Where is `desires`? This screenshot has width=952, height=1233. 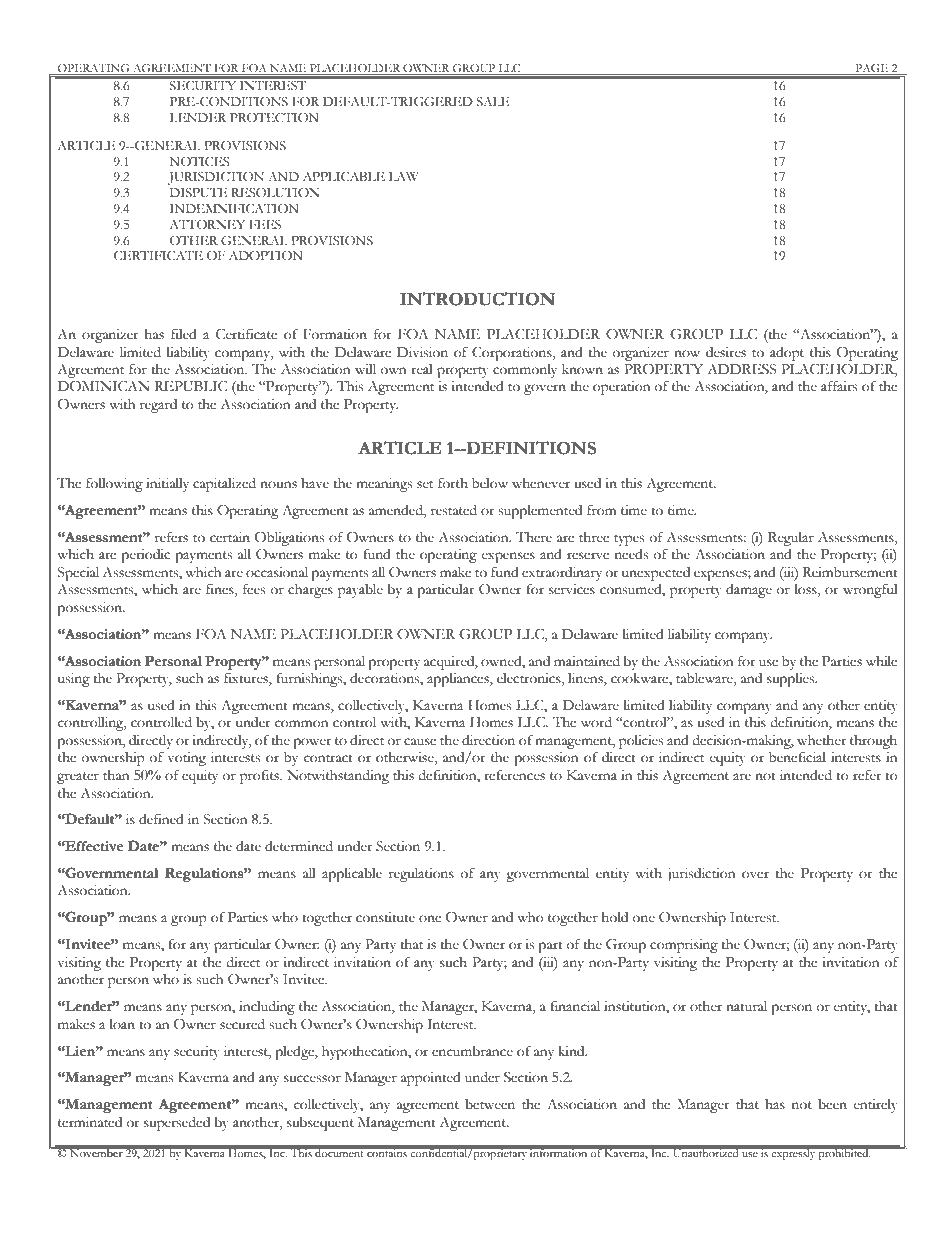
desires is located at coordinates (726, 352).
